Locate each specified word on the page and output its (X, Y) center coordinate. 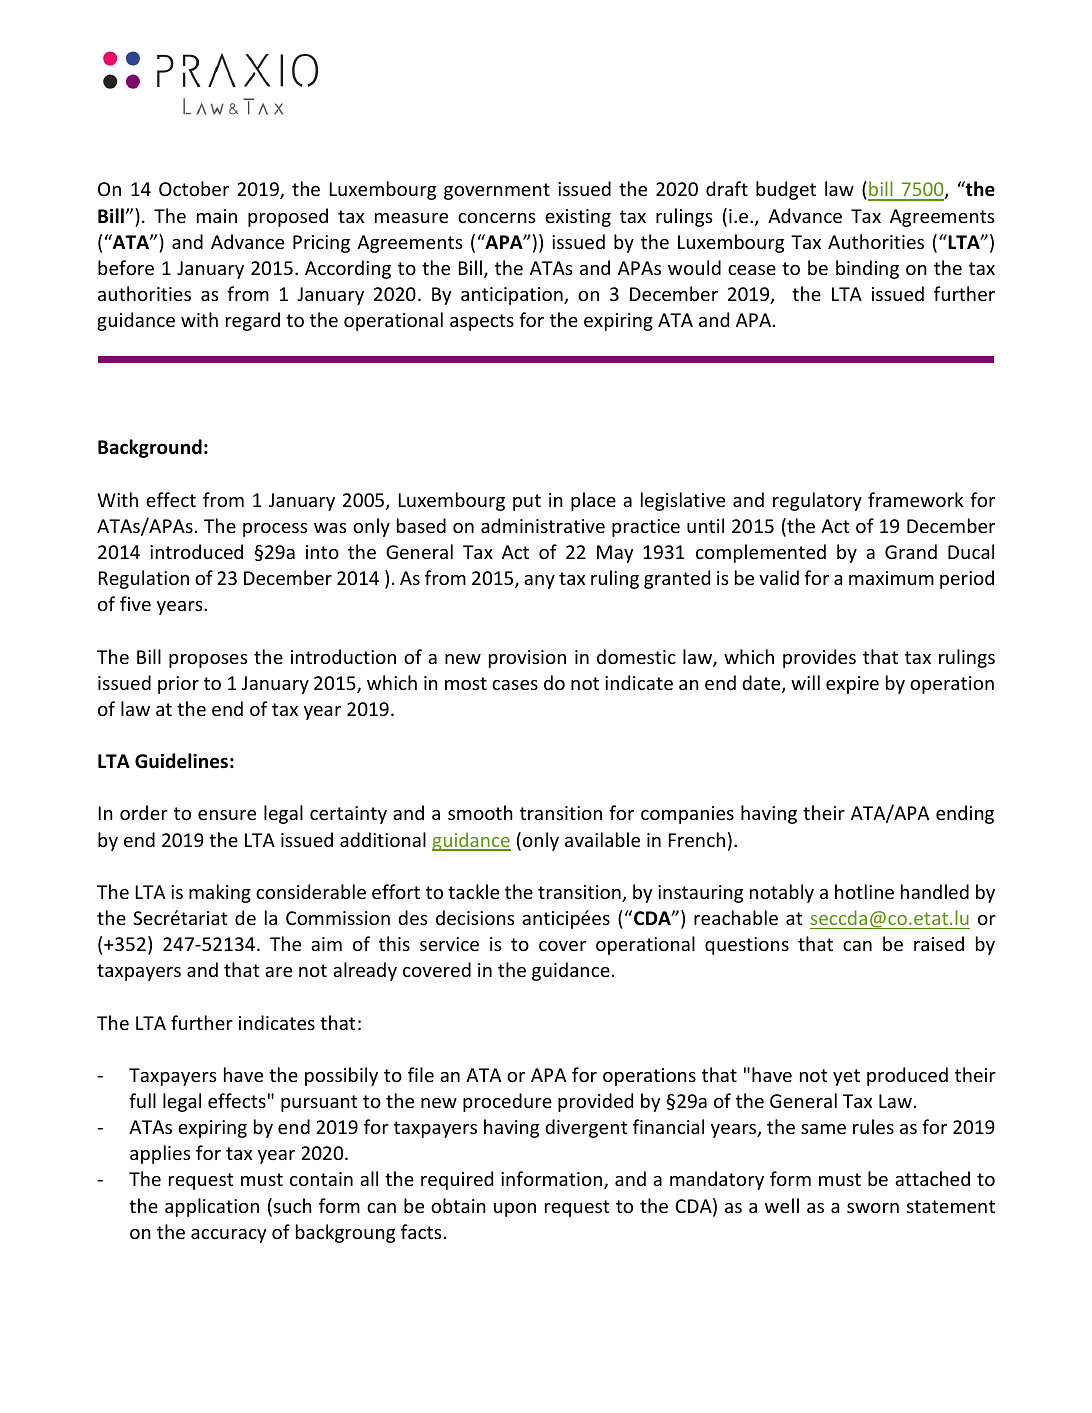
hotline (864, 891)
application (212, 1207)
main (217, 216)
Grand (911, 551)
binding (867, 269)
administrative (543, 525)
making (220, 893)
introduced (196, 551)
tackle (473, 891)
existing (578, 218)
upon (515, 1210)
